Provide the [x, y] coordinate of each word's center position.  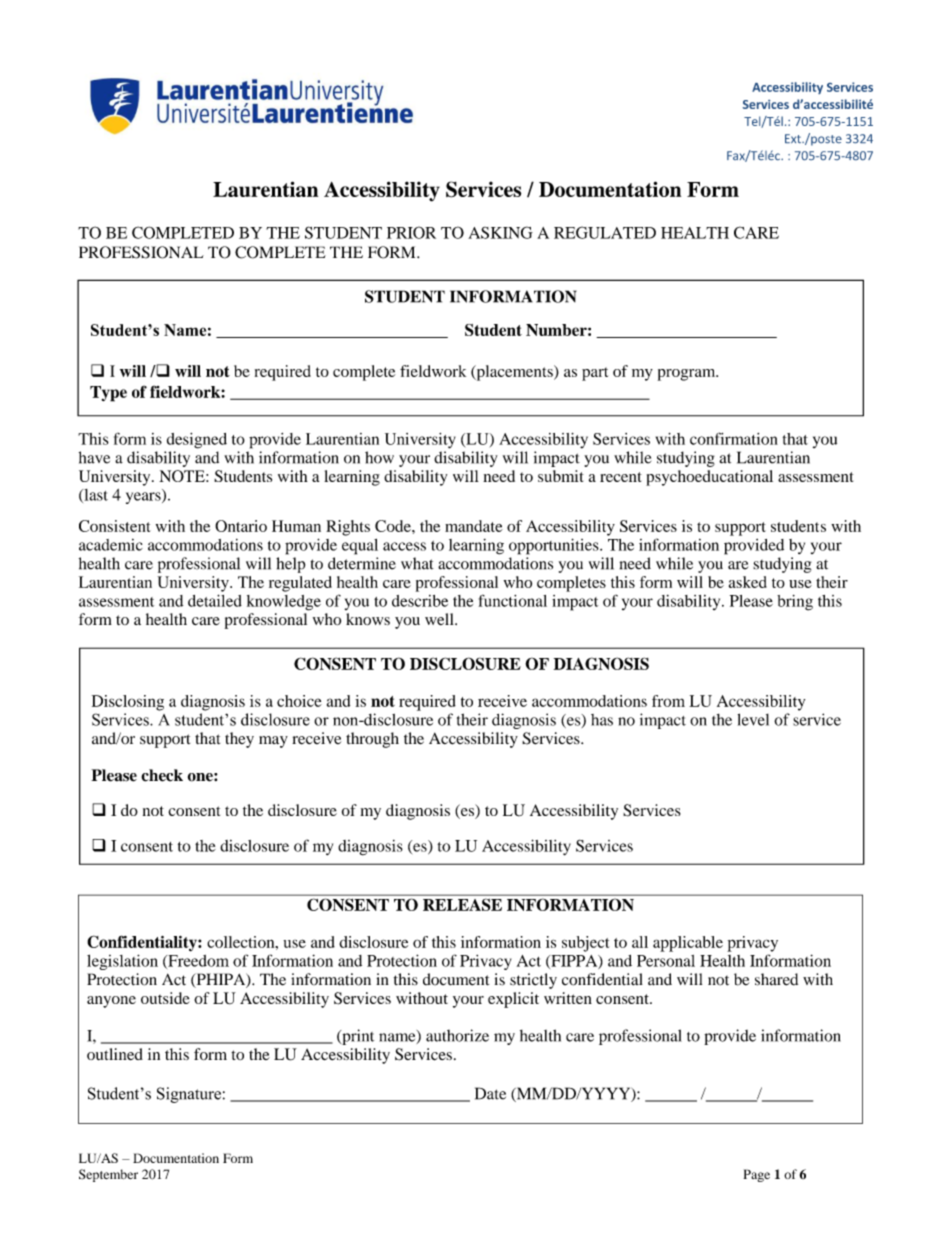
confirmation [734, 438]
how [379, 457]
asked [748, 582]
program [688, 375]
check [162, 775]
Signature [189, 1095]
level [753, 719]
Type [108, 394]
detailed [215, 600]
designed [197, 441]
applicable [688, 944]
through [372, 740]
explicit [513, 1000]
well [440, 619]
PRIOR [411, 232]
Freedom [197, 962]
